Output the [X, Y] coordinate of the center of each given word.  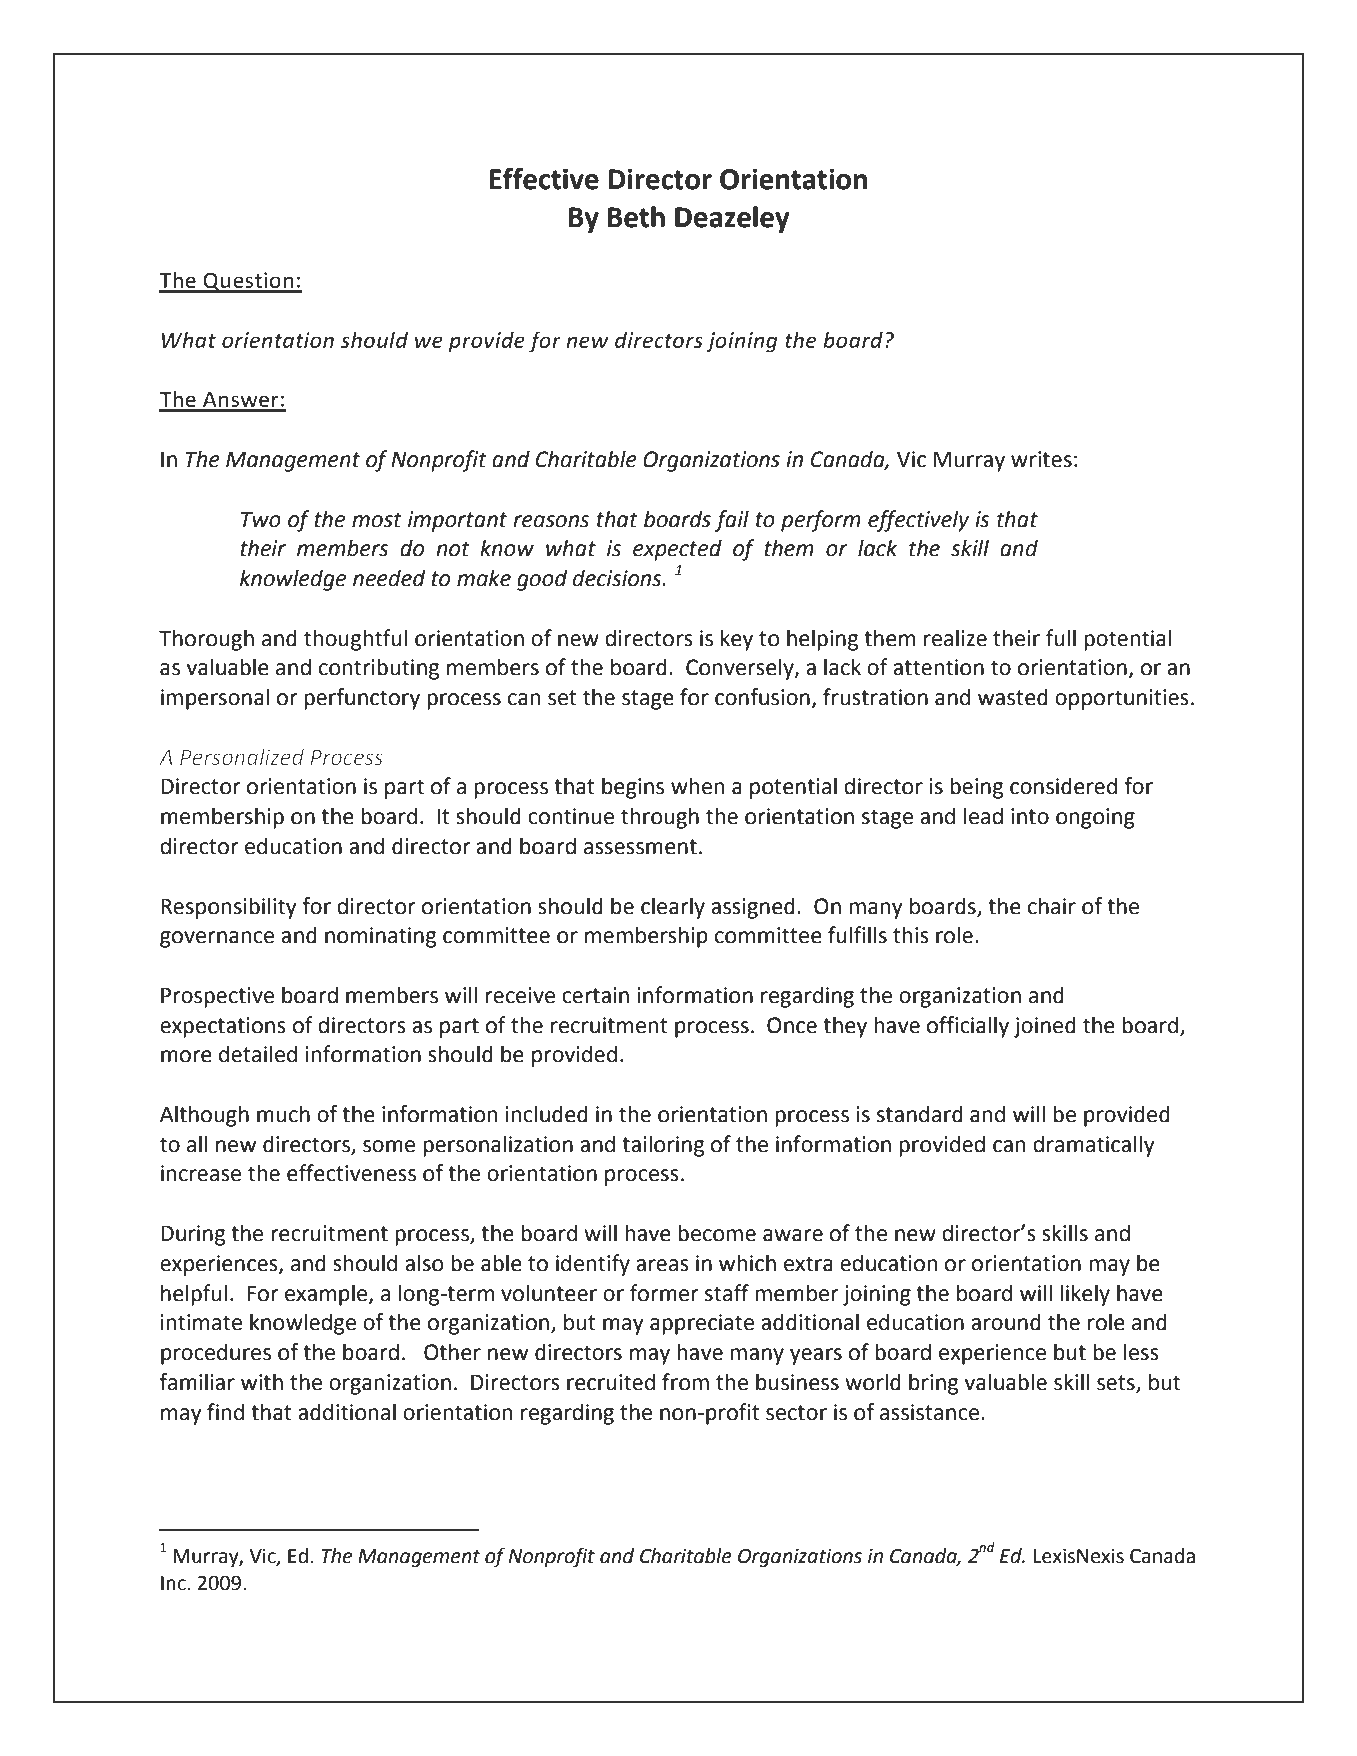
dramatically [1094, 1146]
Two [261, 519]
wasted [1013, 697]
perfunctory [362, 699]
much [283, 1114]
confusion [762, 697]
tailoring [663, 1146]
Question [248, 282]
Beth [636, 217]
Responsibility [229, 908]
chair [1052, 906]
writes [1041, 459]
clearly [673, 908]
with [262, 1382]
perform [821, 521]
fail [732, 521]
